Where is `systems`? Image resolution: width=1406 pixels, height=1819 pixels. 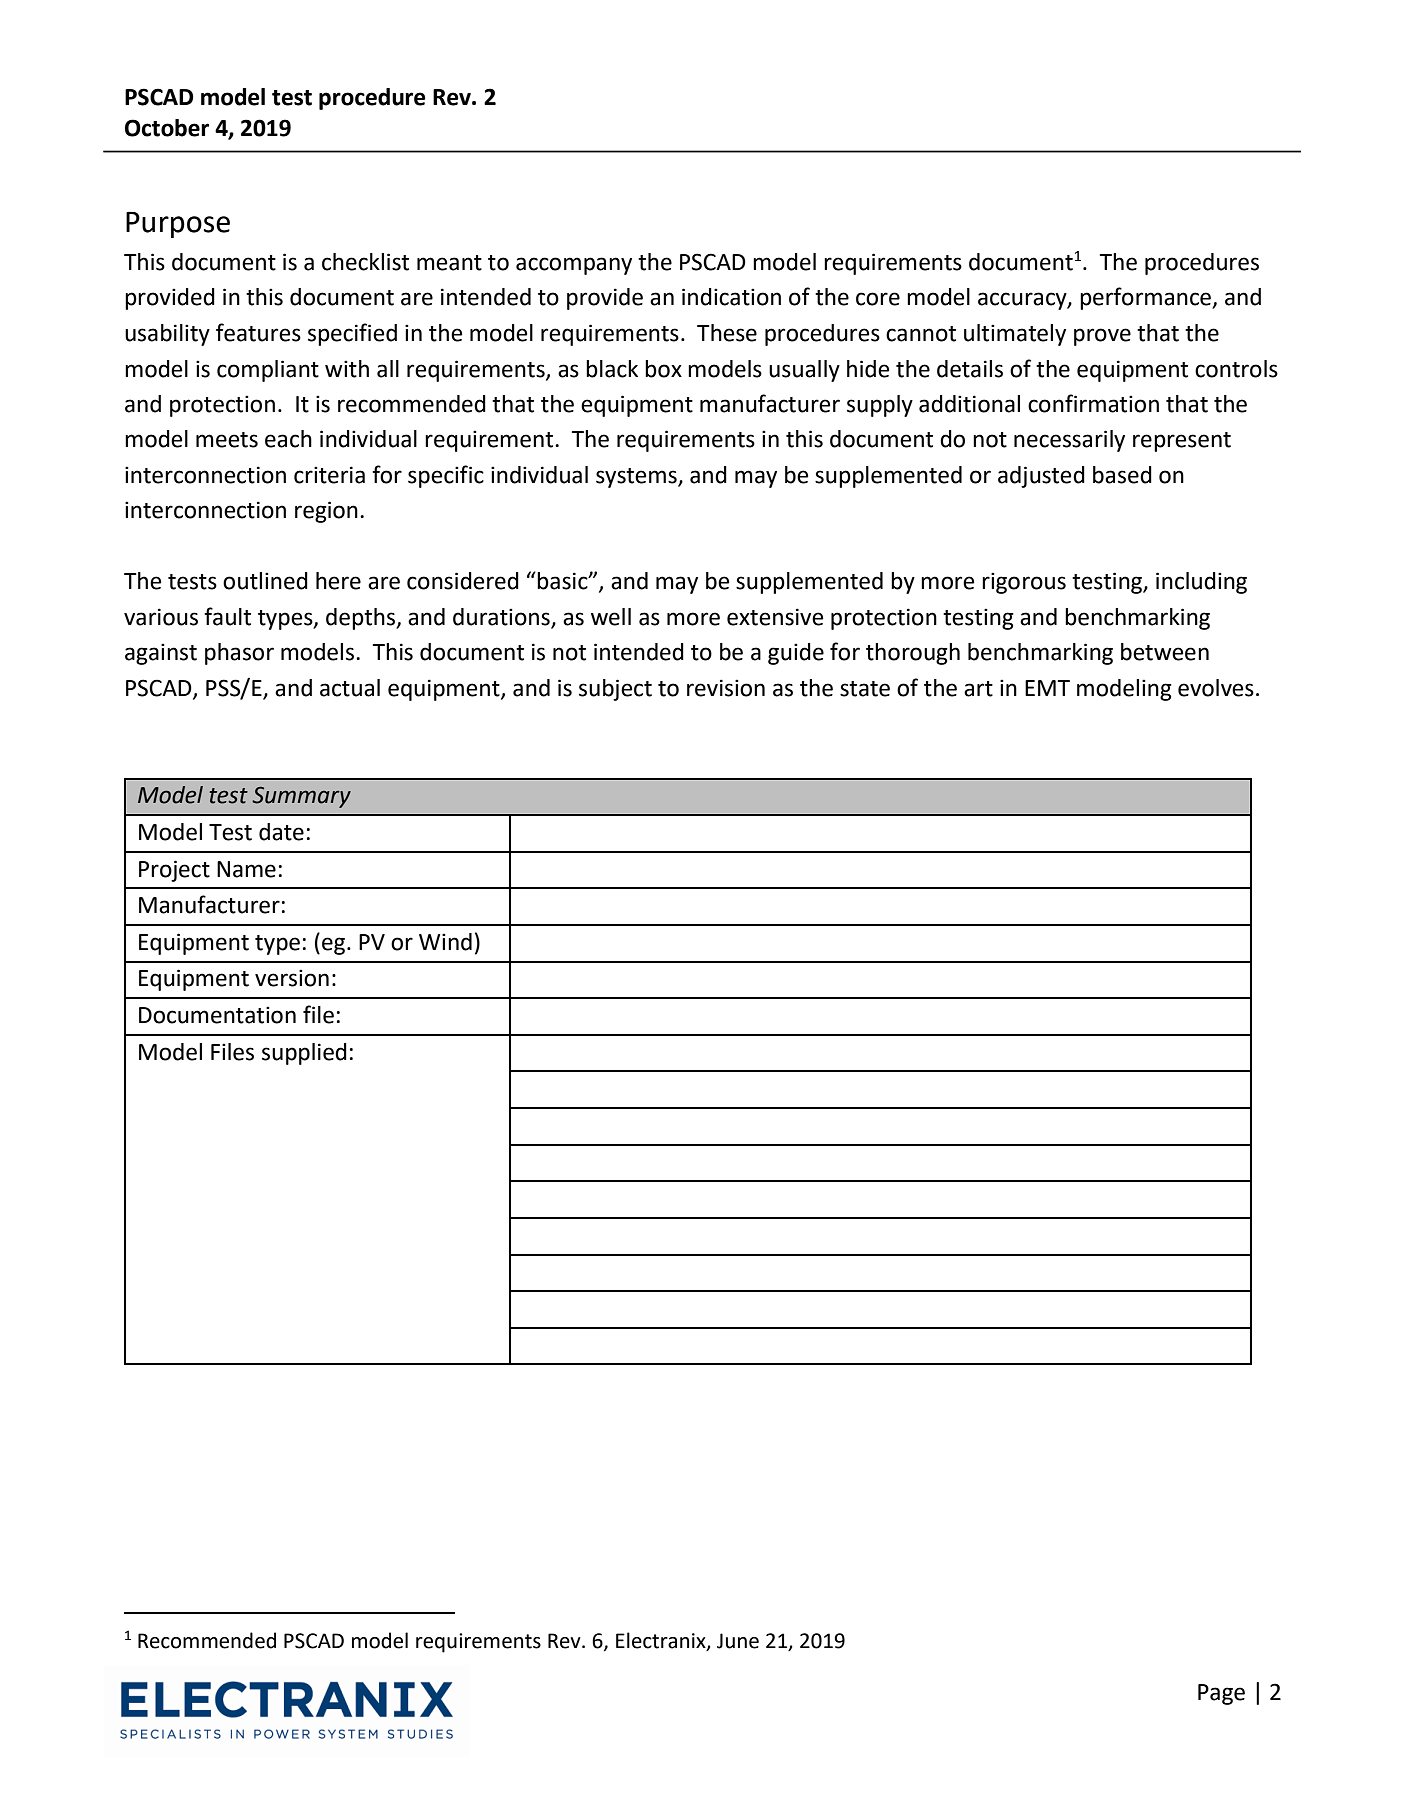
systems is located at coordinates (637, 478).
